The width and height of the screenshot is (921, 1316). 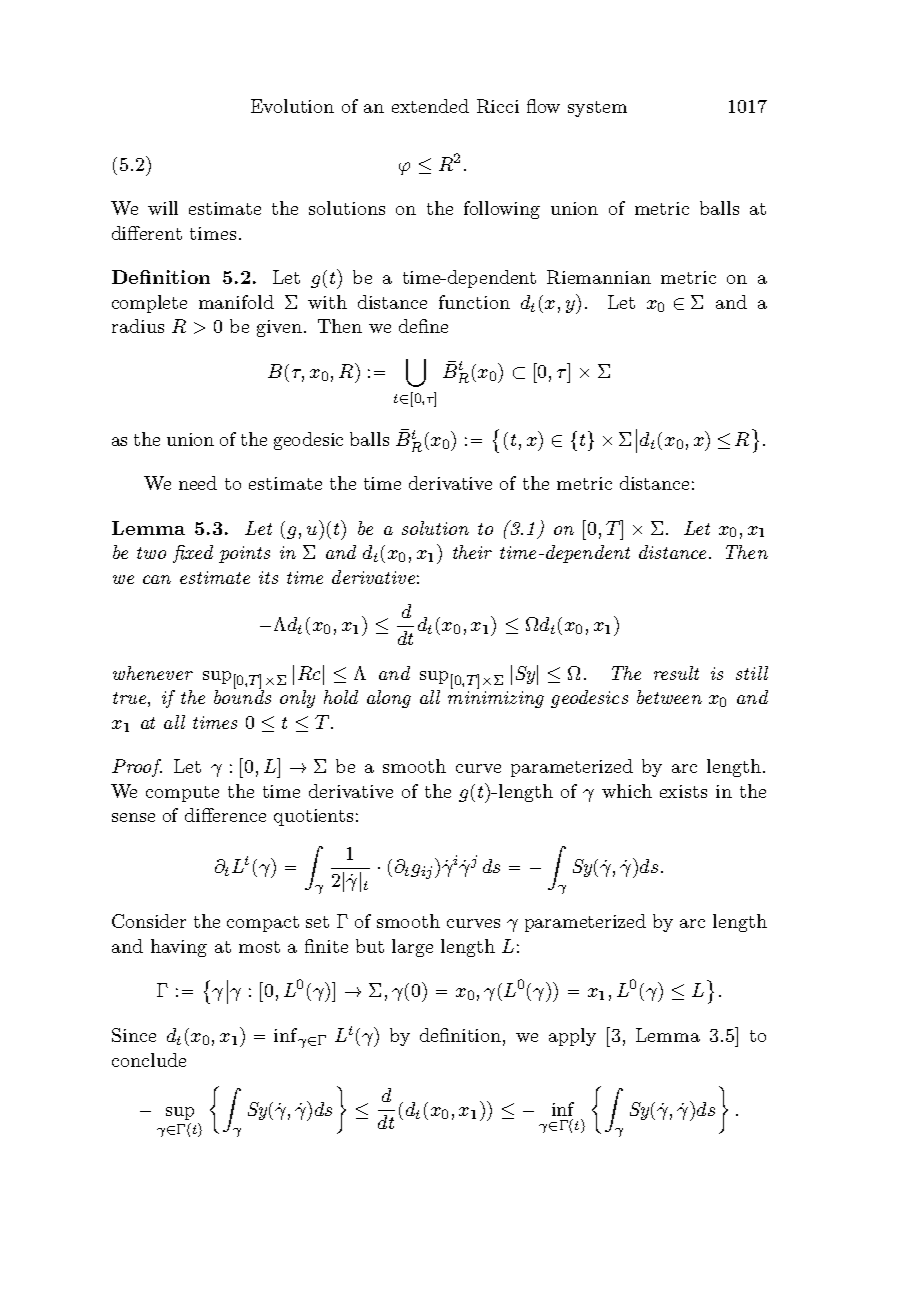 I want to click on Riemannian, so click(x=599, y=277).
